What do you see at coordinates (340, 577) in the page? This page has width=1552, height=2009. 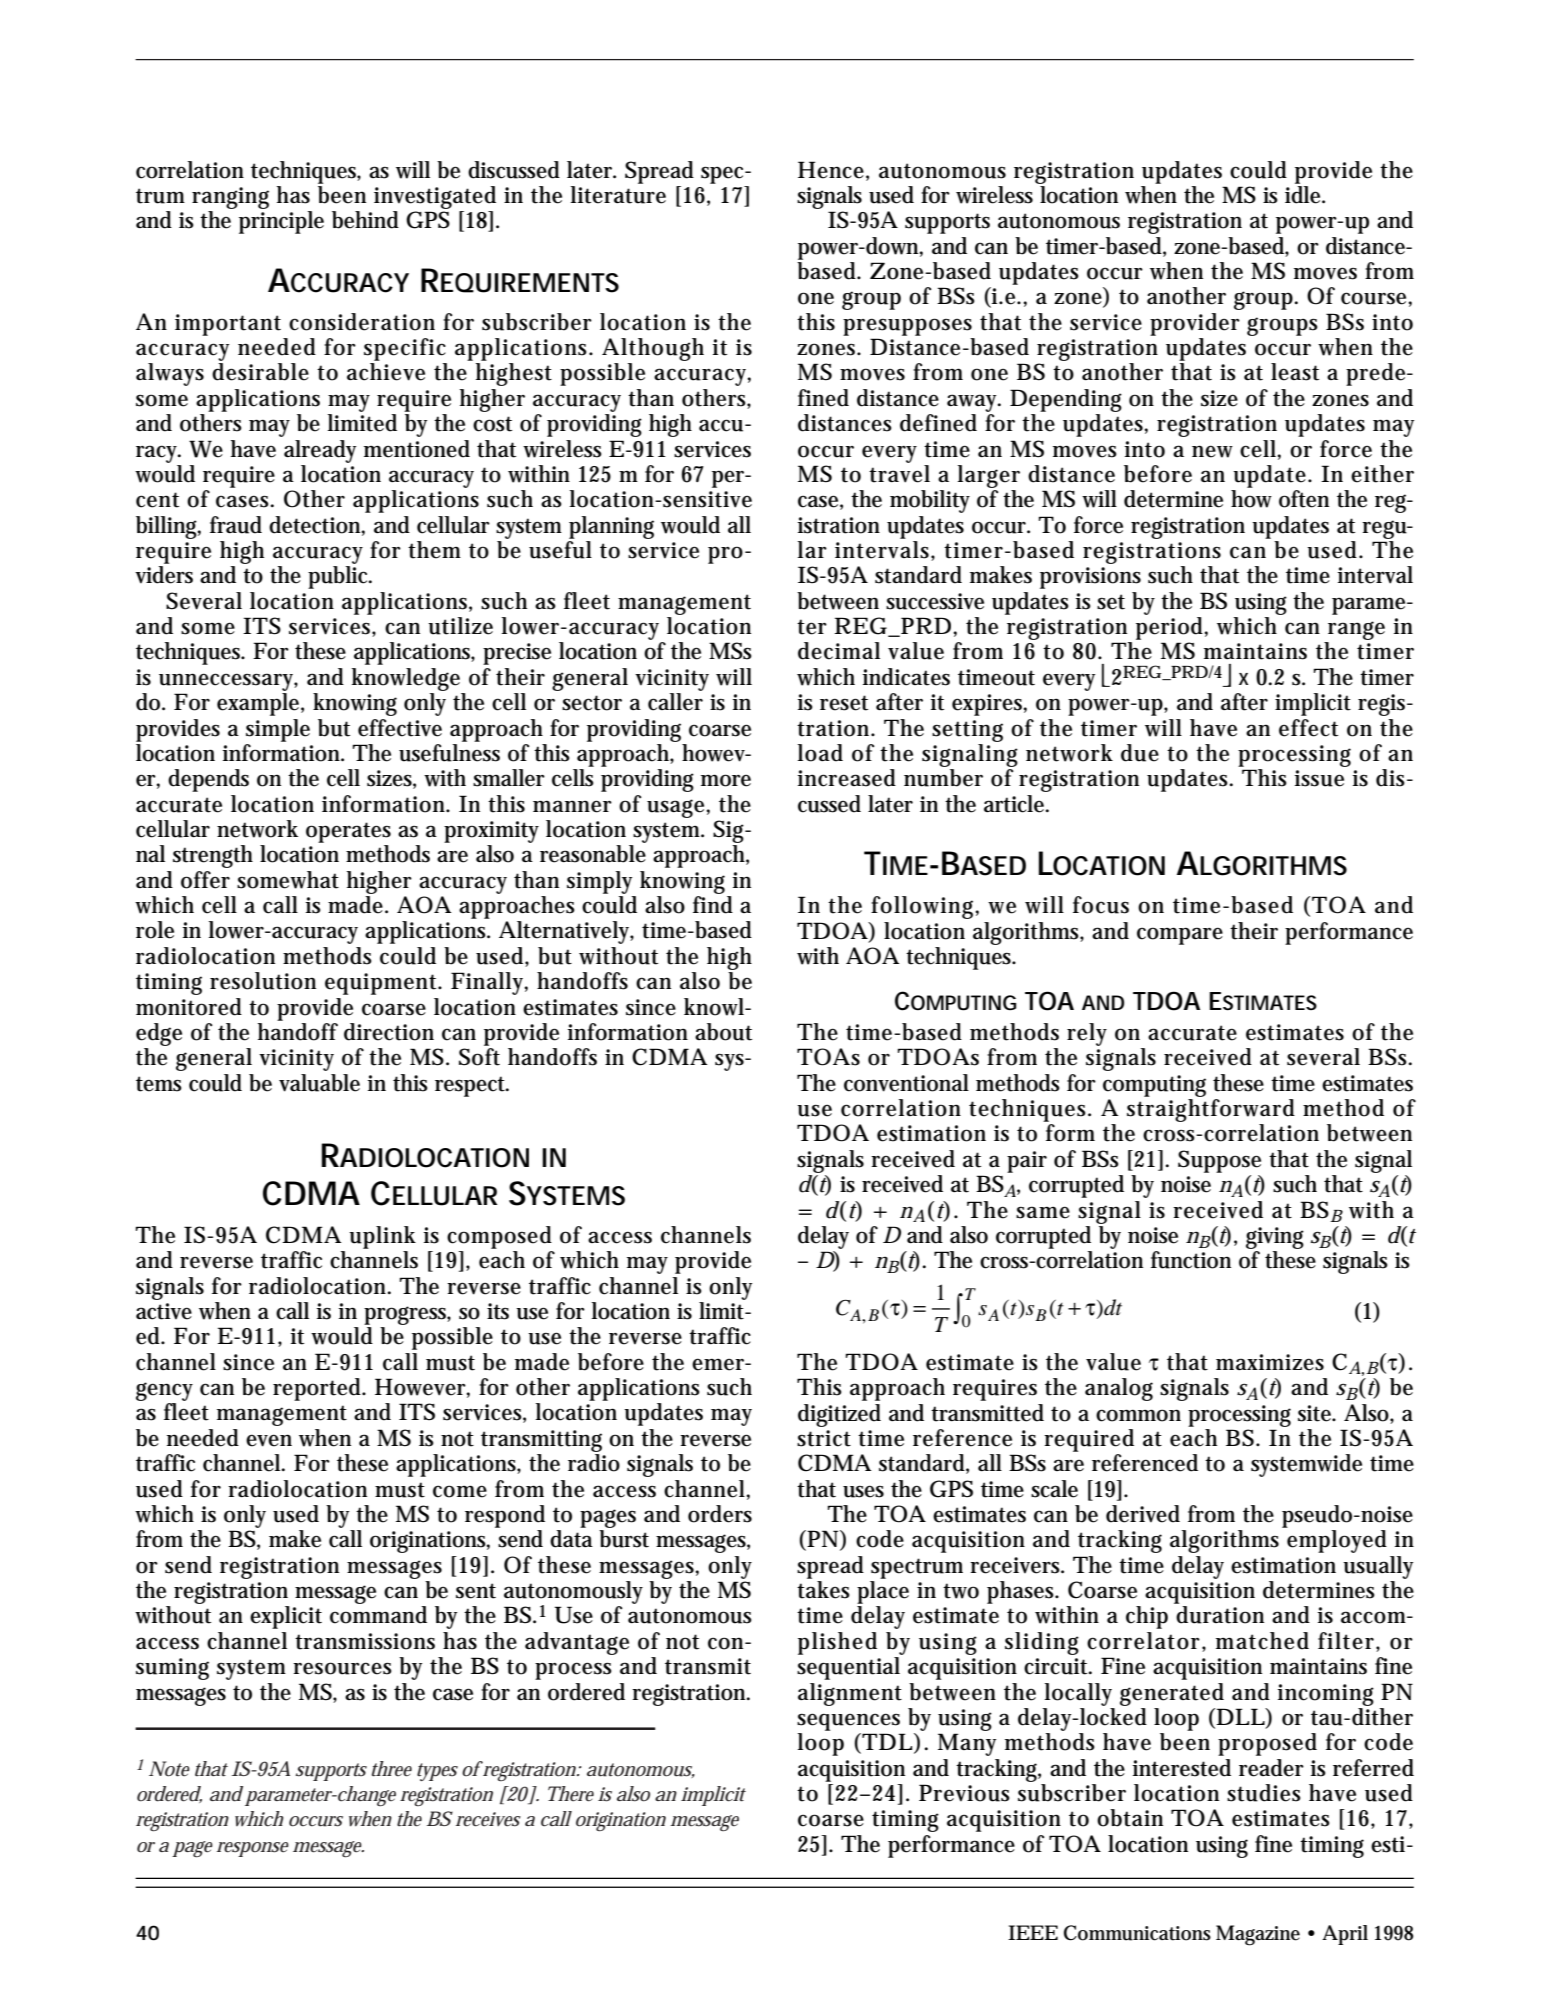 I see `public` at bounding box center [340, 577].
